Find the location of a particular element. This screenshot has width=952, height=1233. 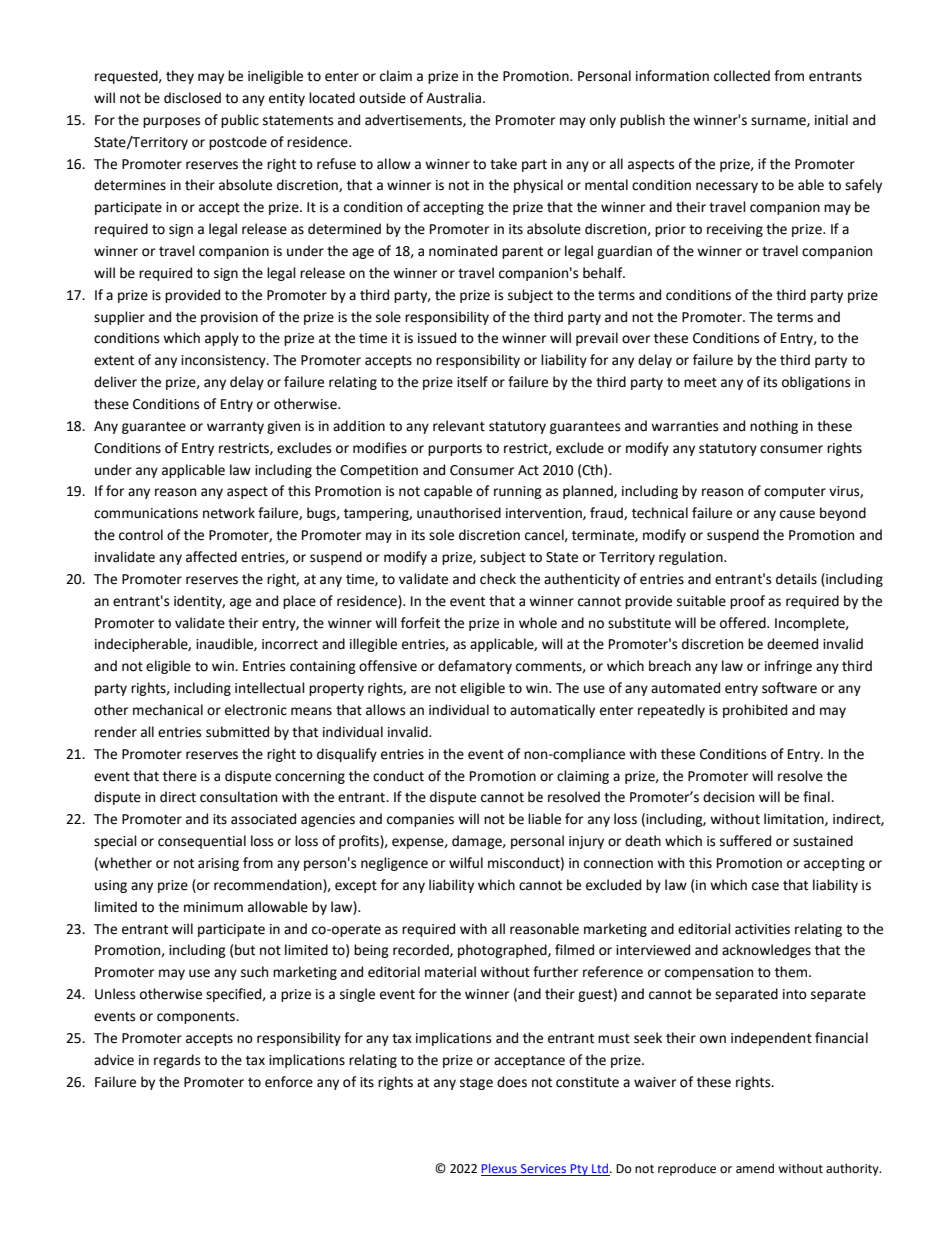

collected is located at coordinates (742, 76).
